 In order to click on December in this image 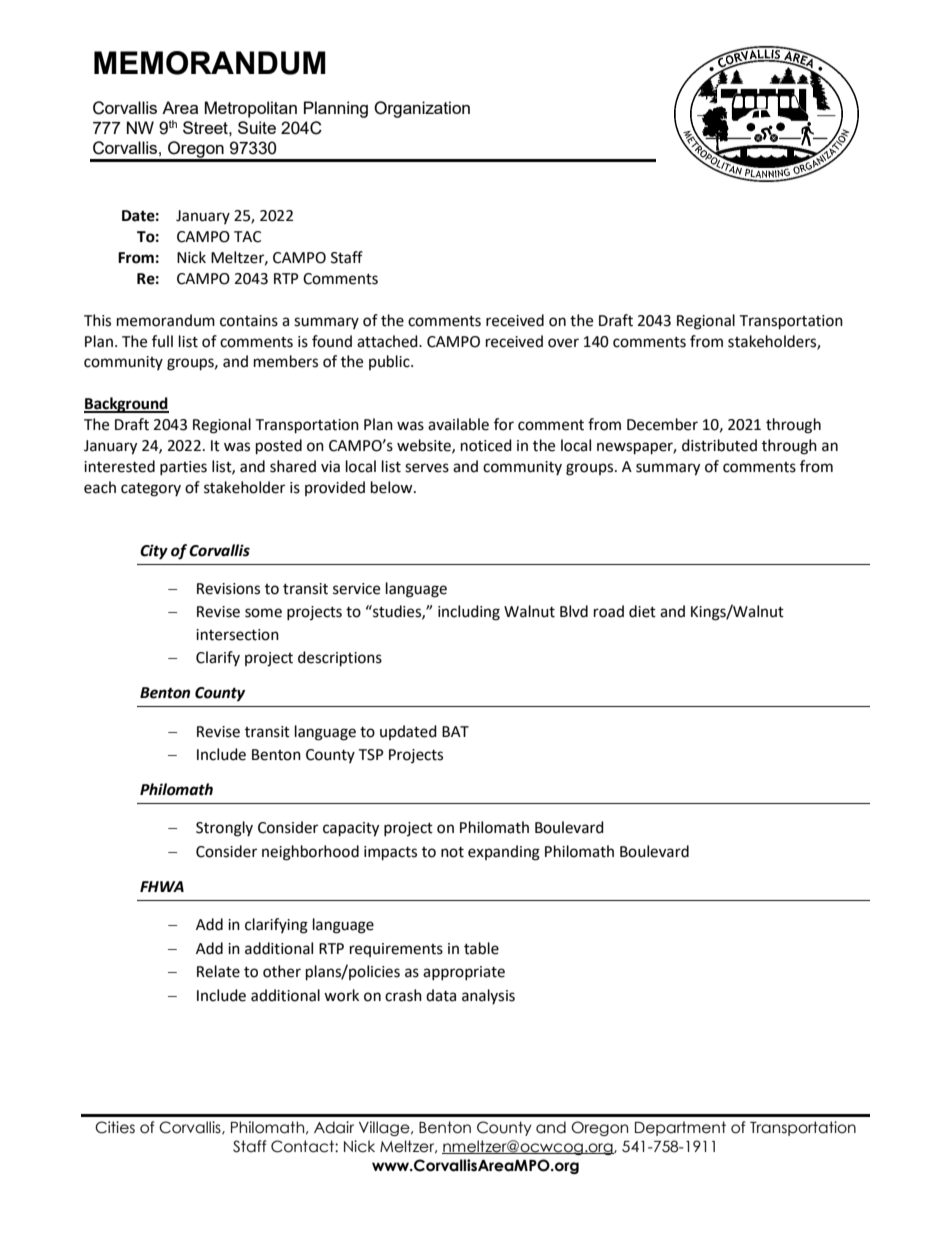, I will do `click(662, 424)`.
